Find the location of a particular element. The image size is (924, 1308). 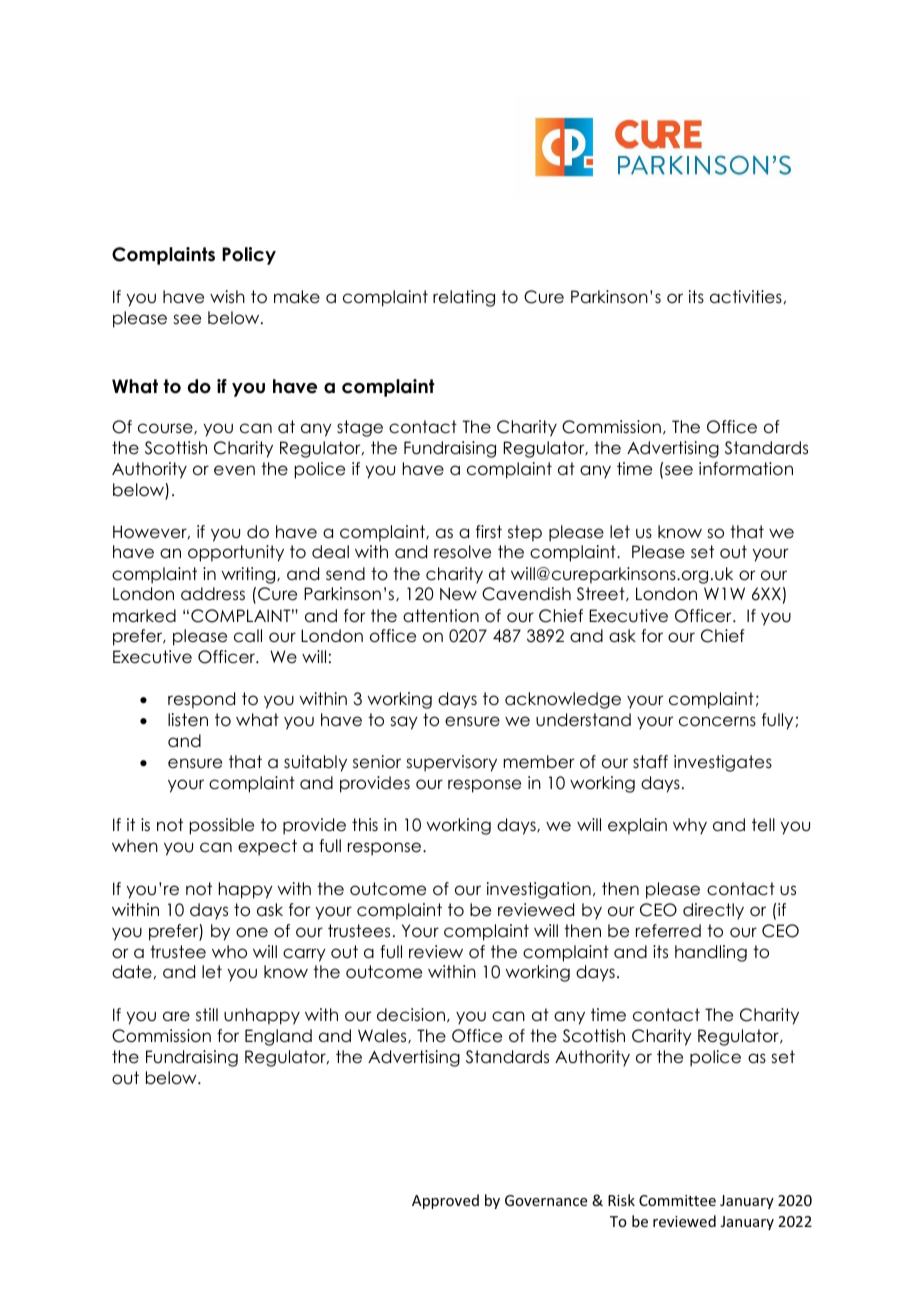

say is located at coordinates (404, 723).
